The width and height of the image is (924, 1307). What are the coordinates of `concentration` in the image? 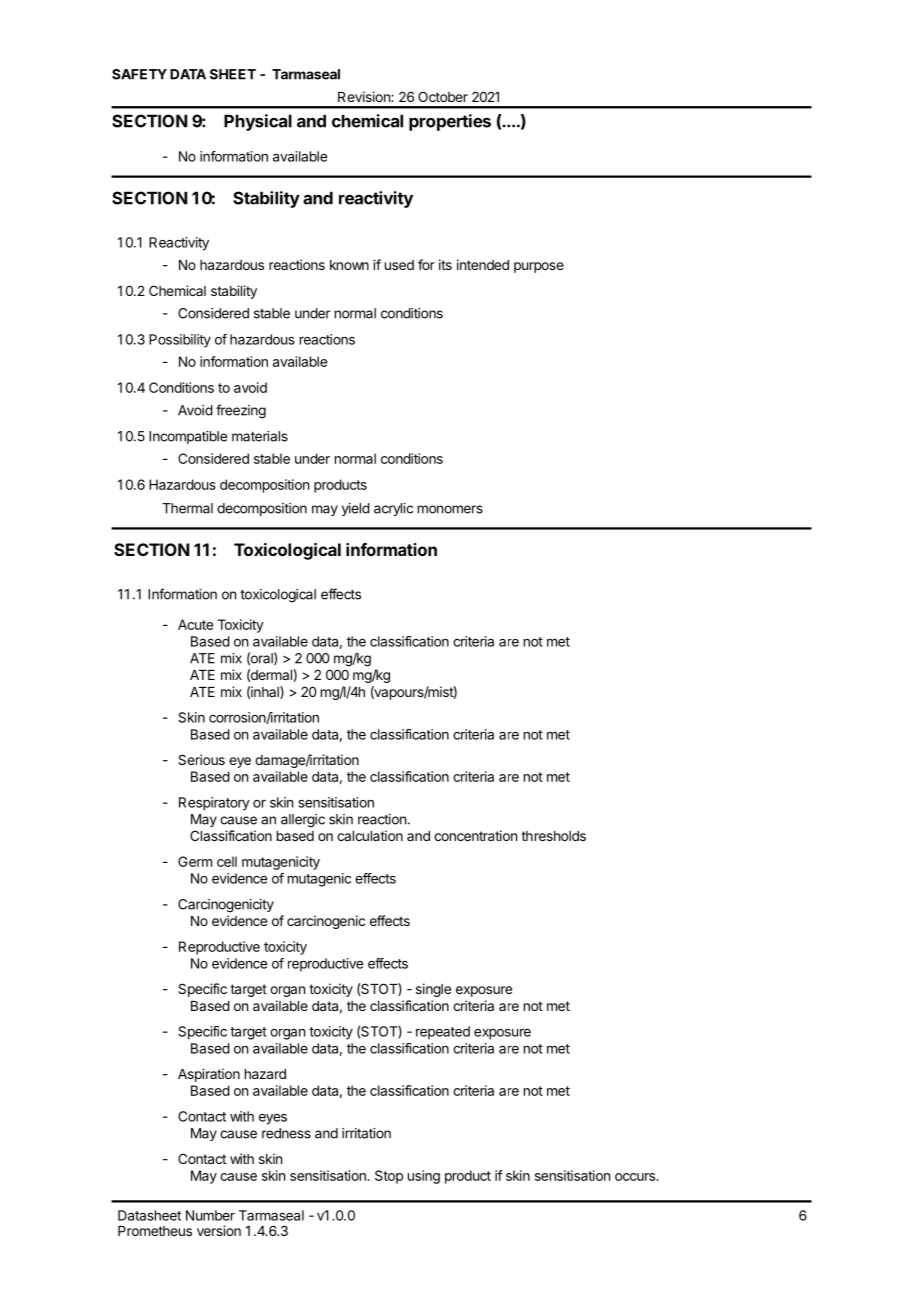 It's located at (475, 835).
